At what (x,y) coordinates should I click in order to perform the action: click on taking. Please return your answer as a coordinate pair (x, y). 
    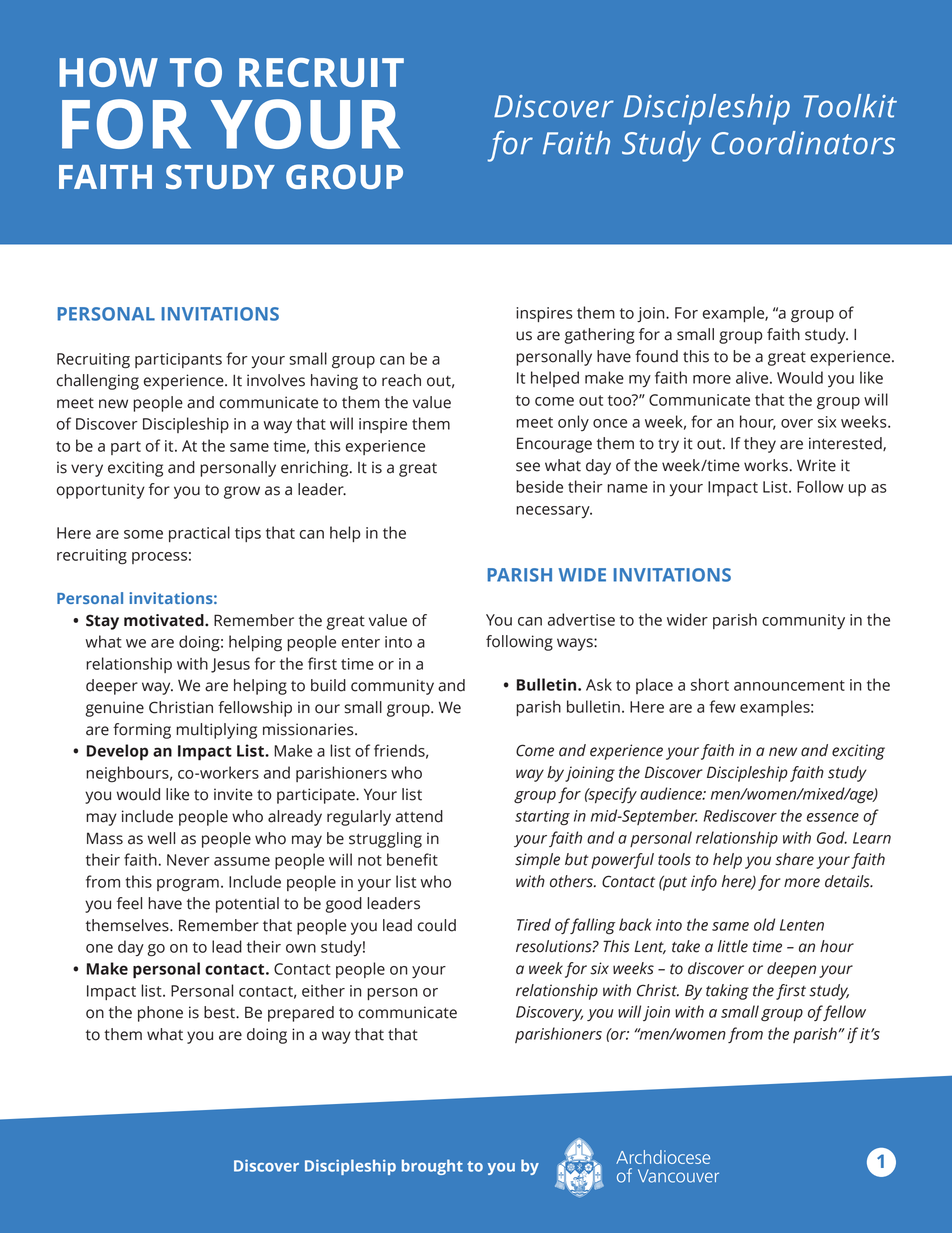
    Looking at the image, I should click on (727, 992).
